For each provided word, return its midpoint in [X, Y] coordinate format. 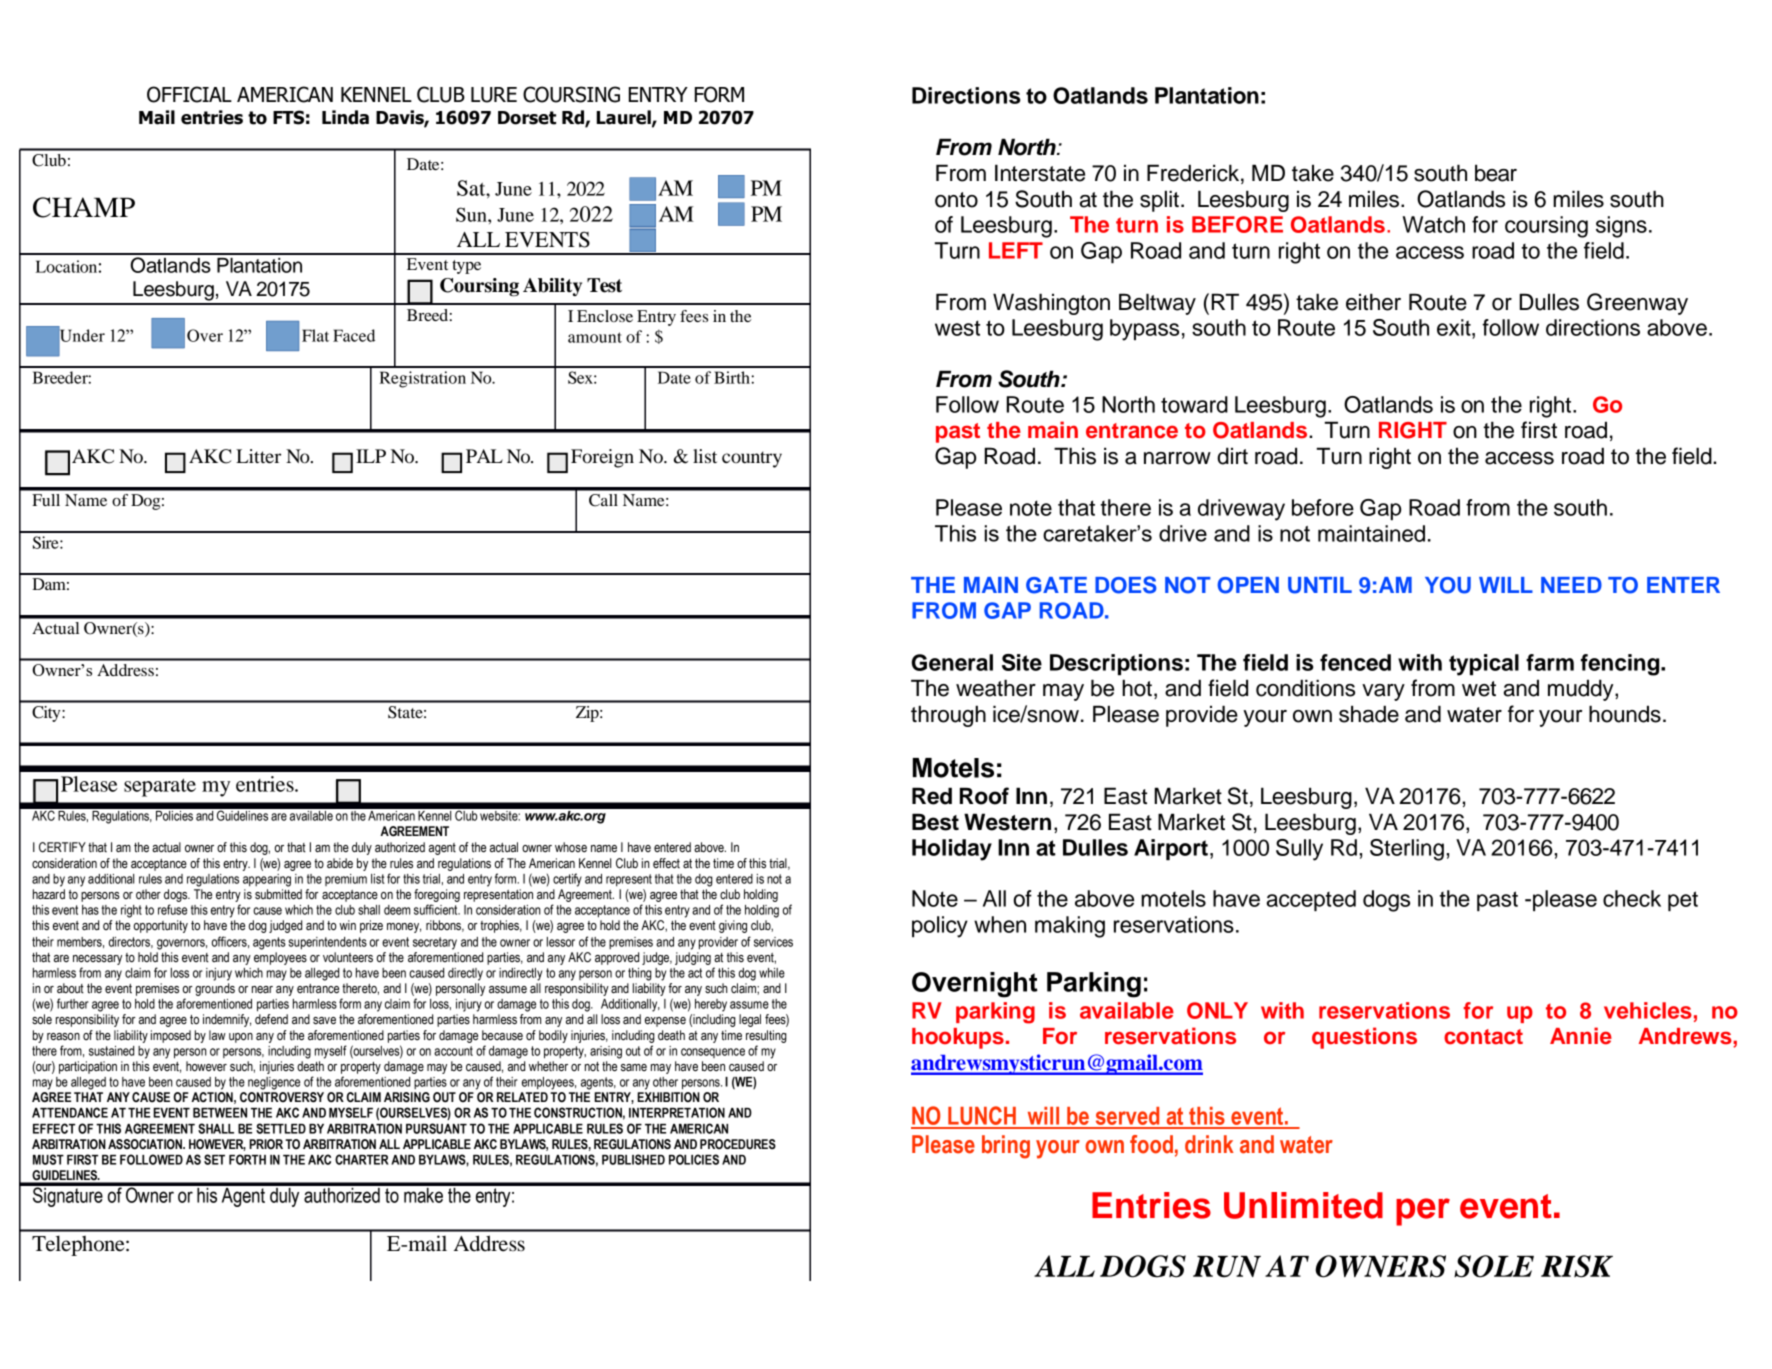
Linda [345, 117]
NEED [1571, 585]
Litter [258, 456]
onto [956, 200]
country [752, 459]
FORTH [247, 1159]
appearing [267, 880]
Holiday [952, 850]
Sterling [1407, 850]
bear [1496, 173]
